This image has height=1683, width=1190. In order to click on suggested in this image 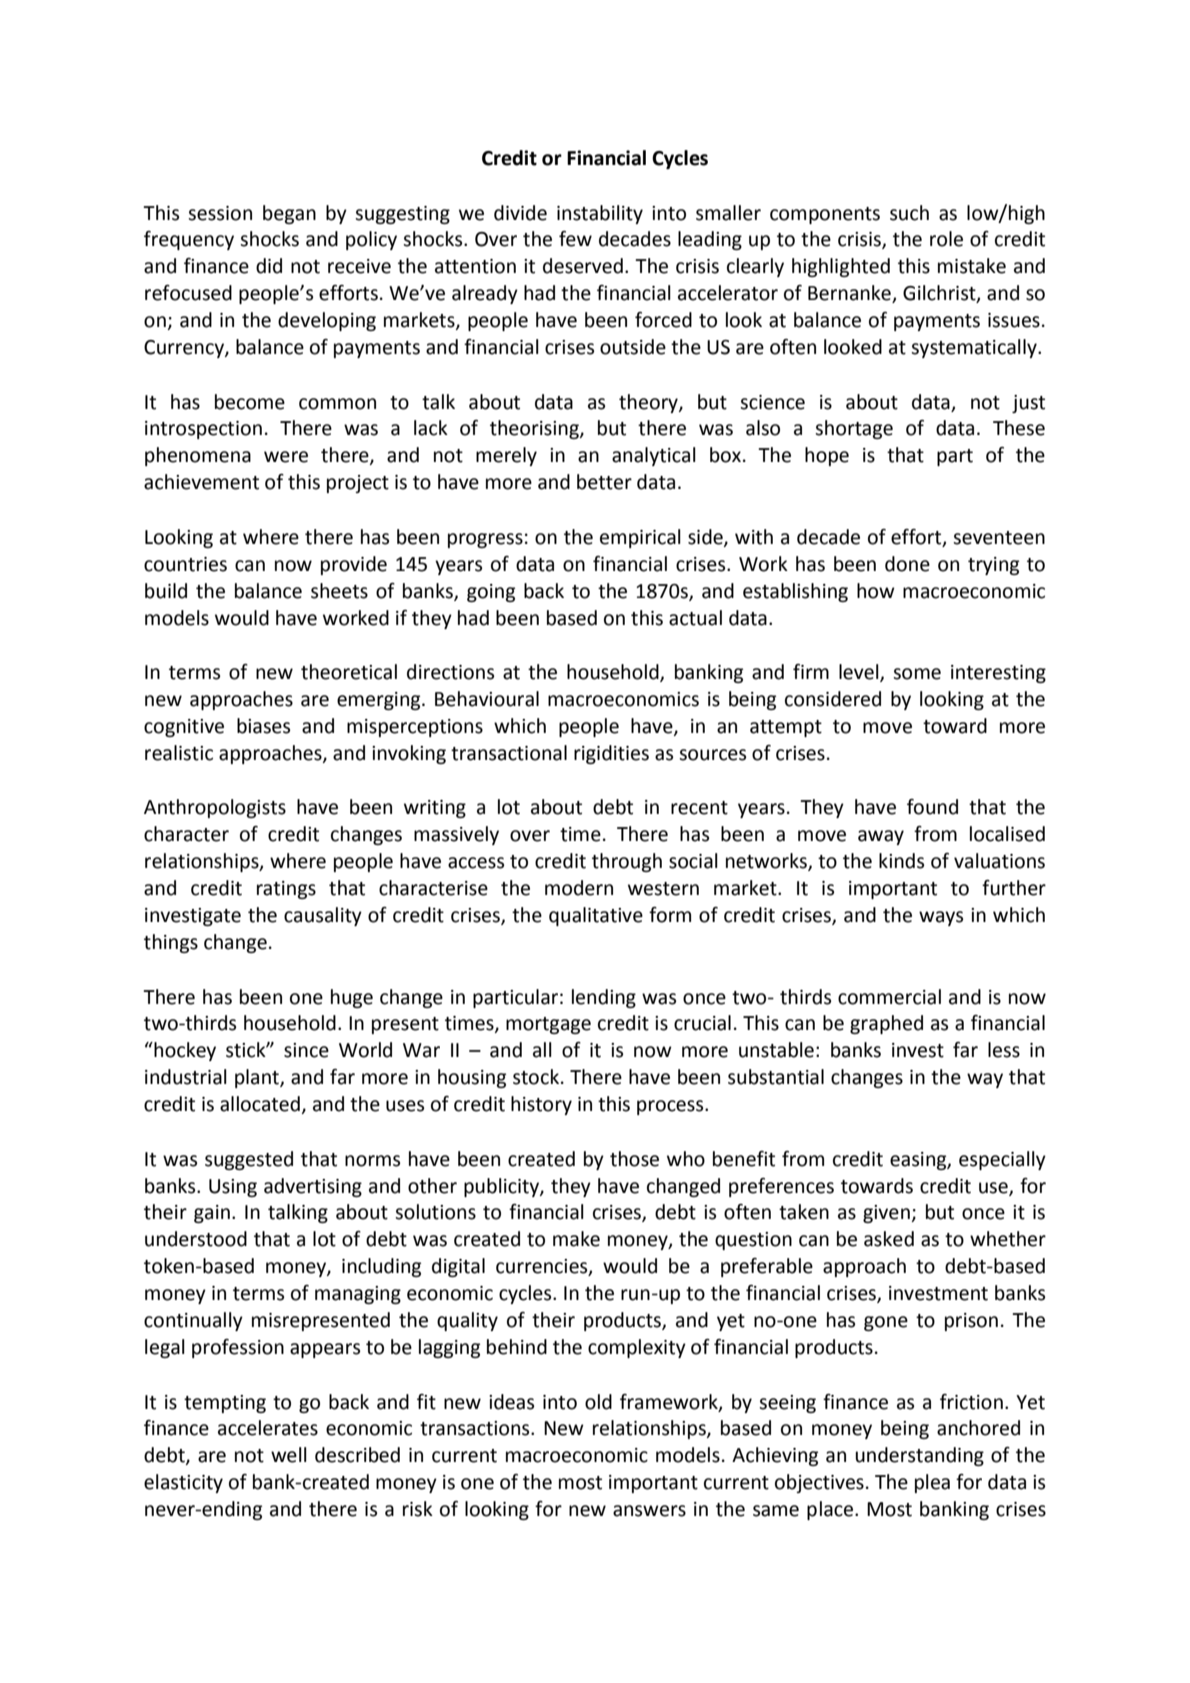, I will do `click(249, 1160)`.
